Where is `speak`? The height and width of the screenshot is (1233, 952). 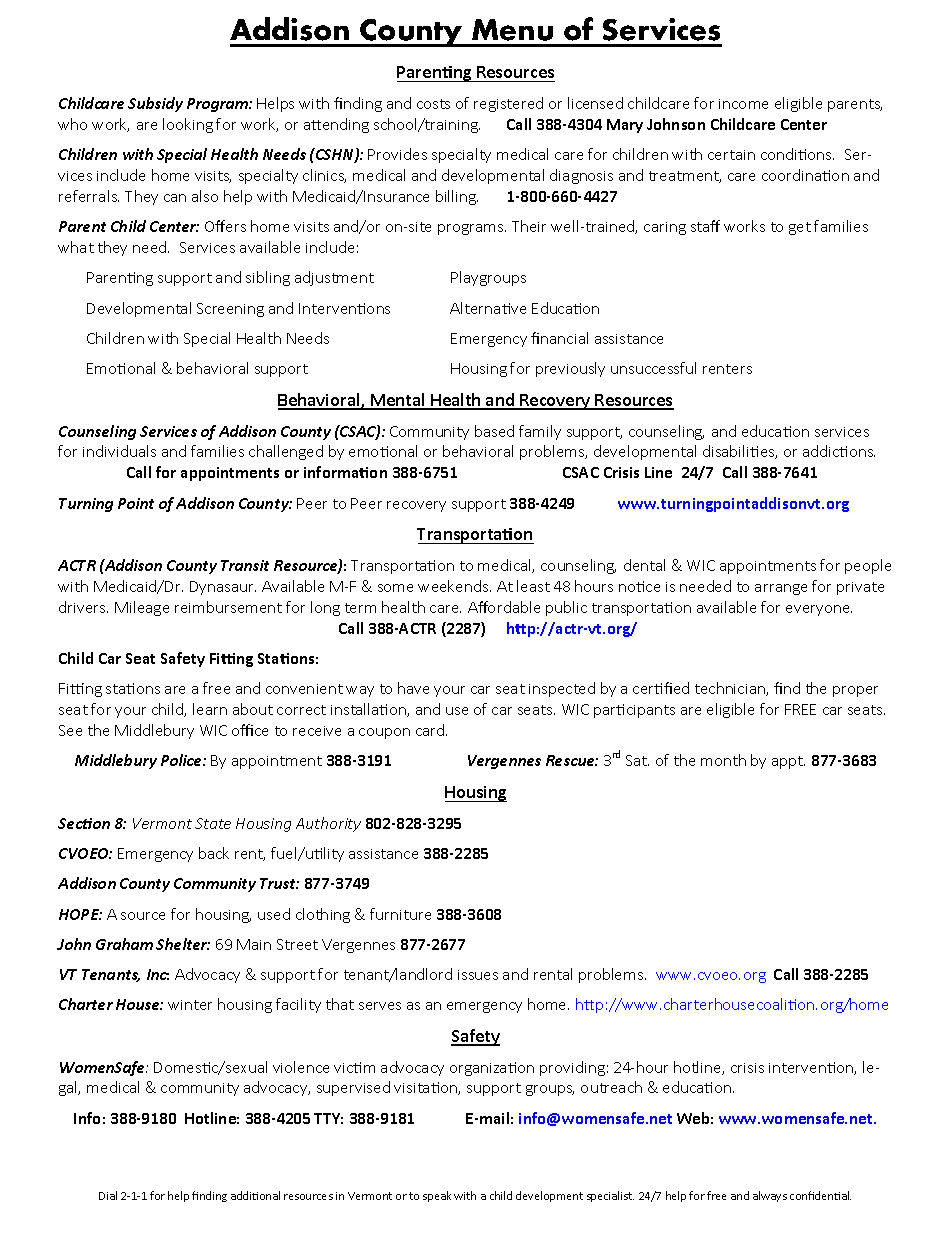
speak is located at coordinates (437, 1196).
